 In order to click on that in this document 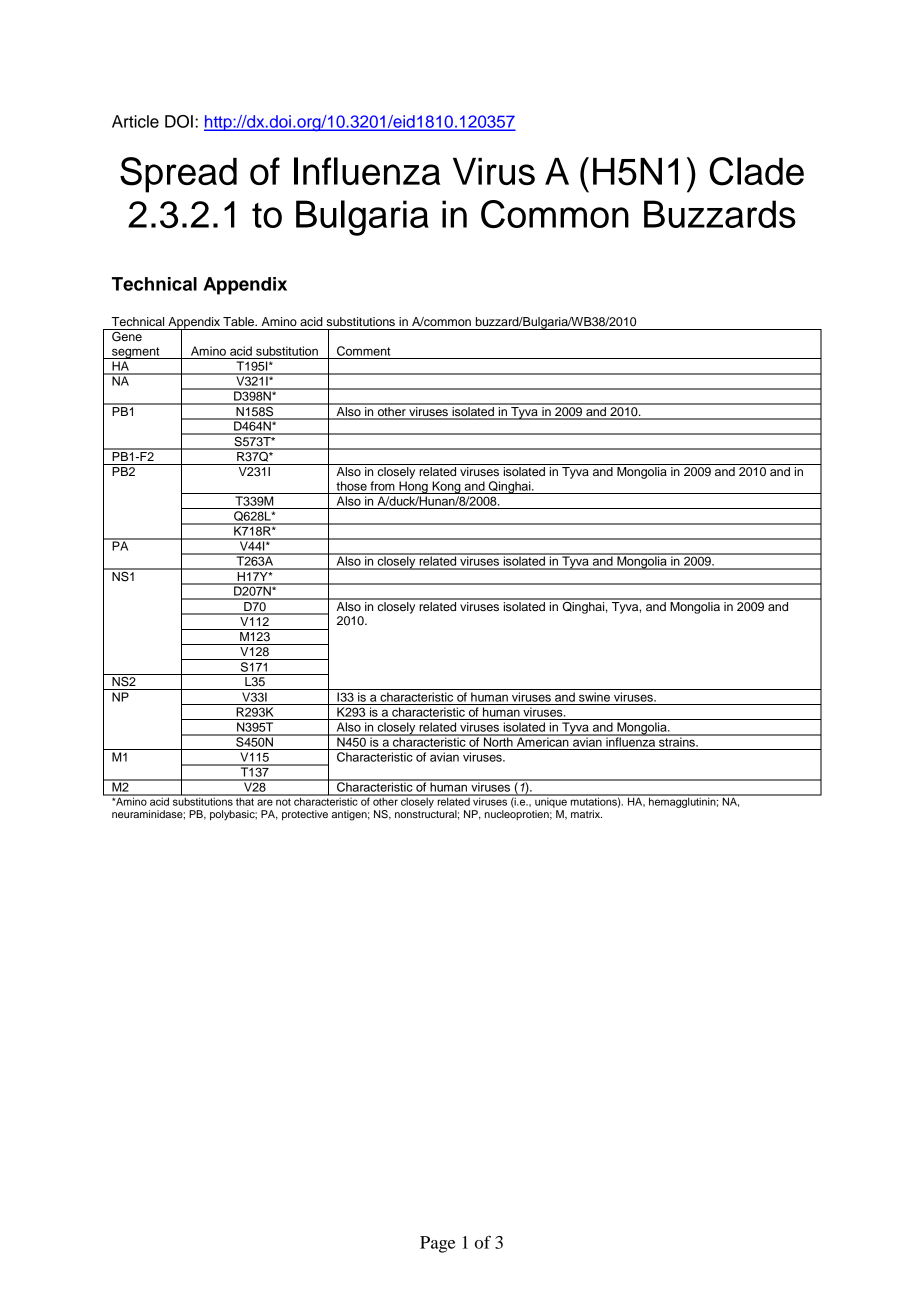, I will do `click(245, 800)`.
